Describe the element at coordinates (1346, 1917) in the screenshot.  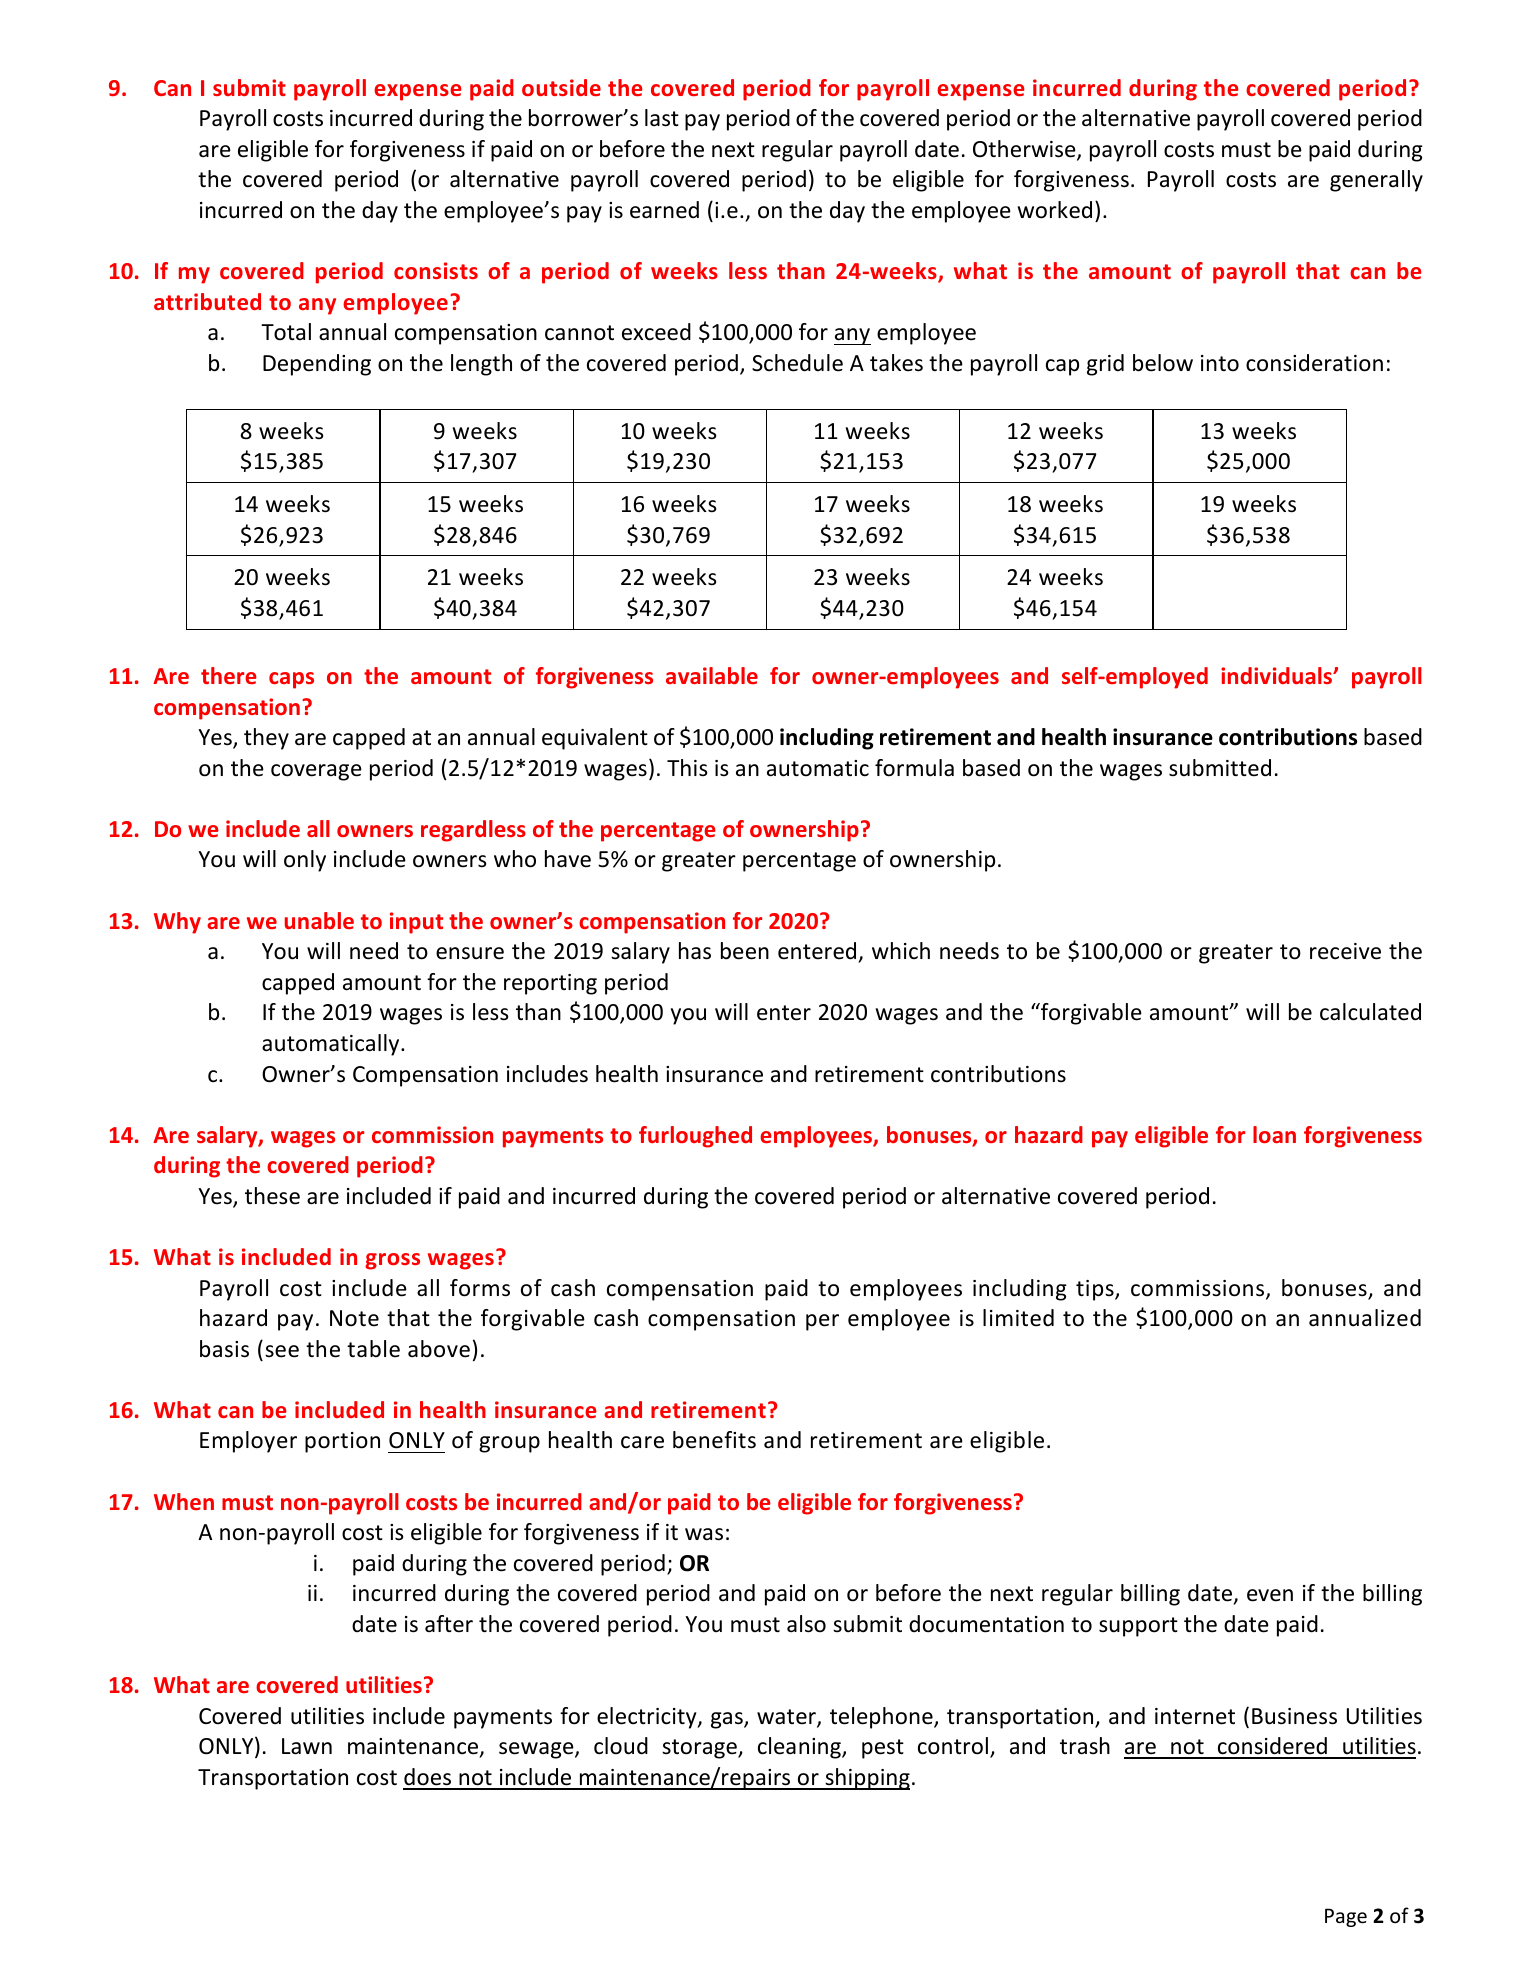
I see `Page` at that location.
